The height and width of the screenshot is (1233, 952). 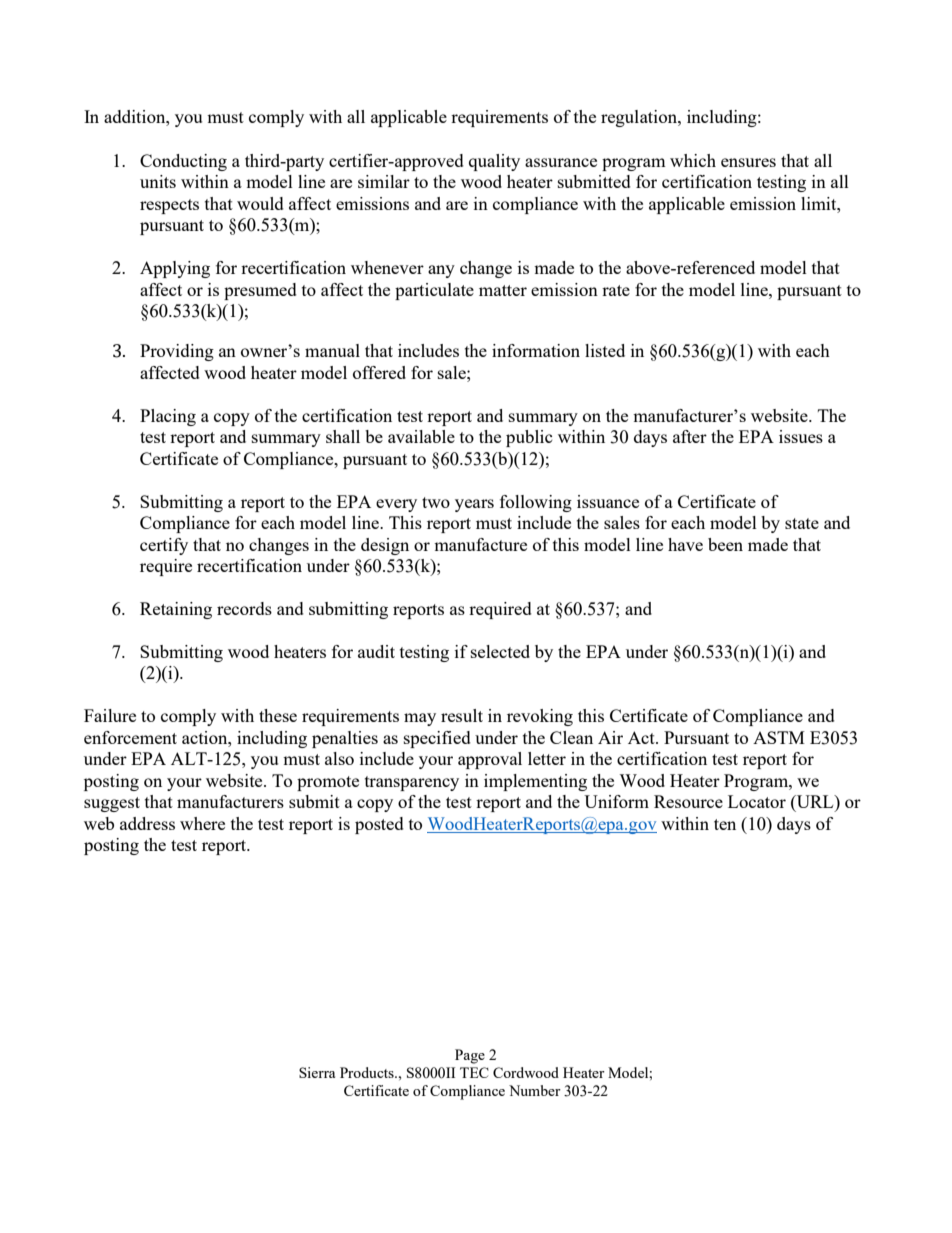 What do you see at coordinates (725, 824) in the screenshot?
I see `ten` at bounding box center [725, 824].
